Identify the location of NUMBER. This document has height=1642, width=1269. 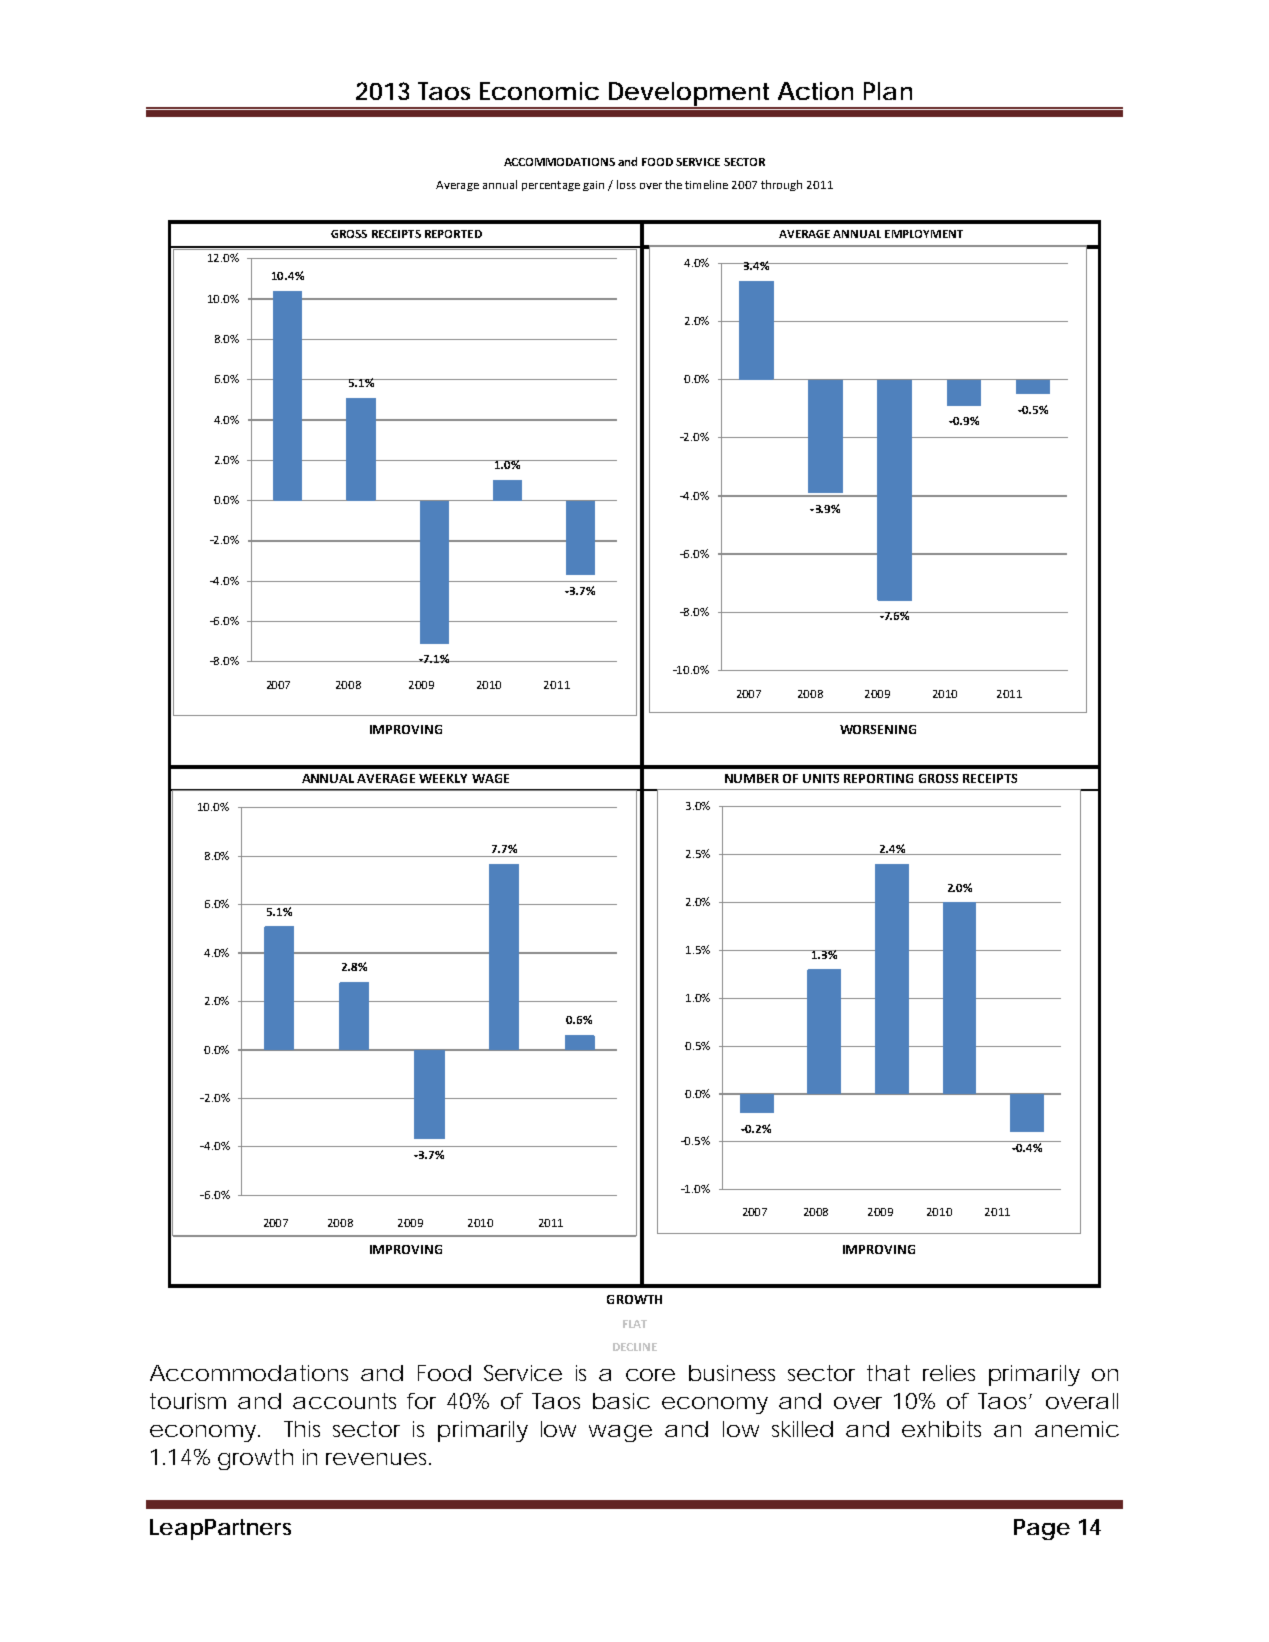
(752, 778).
